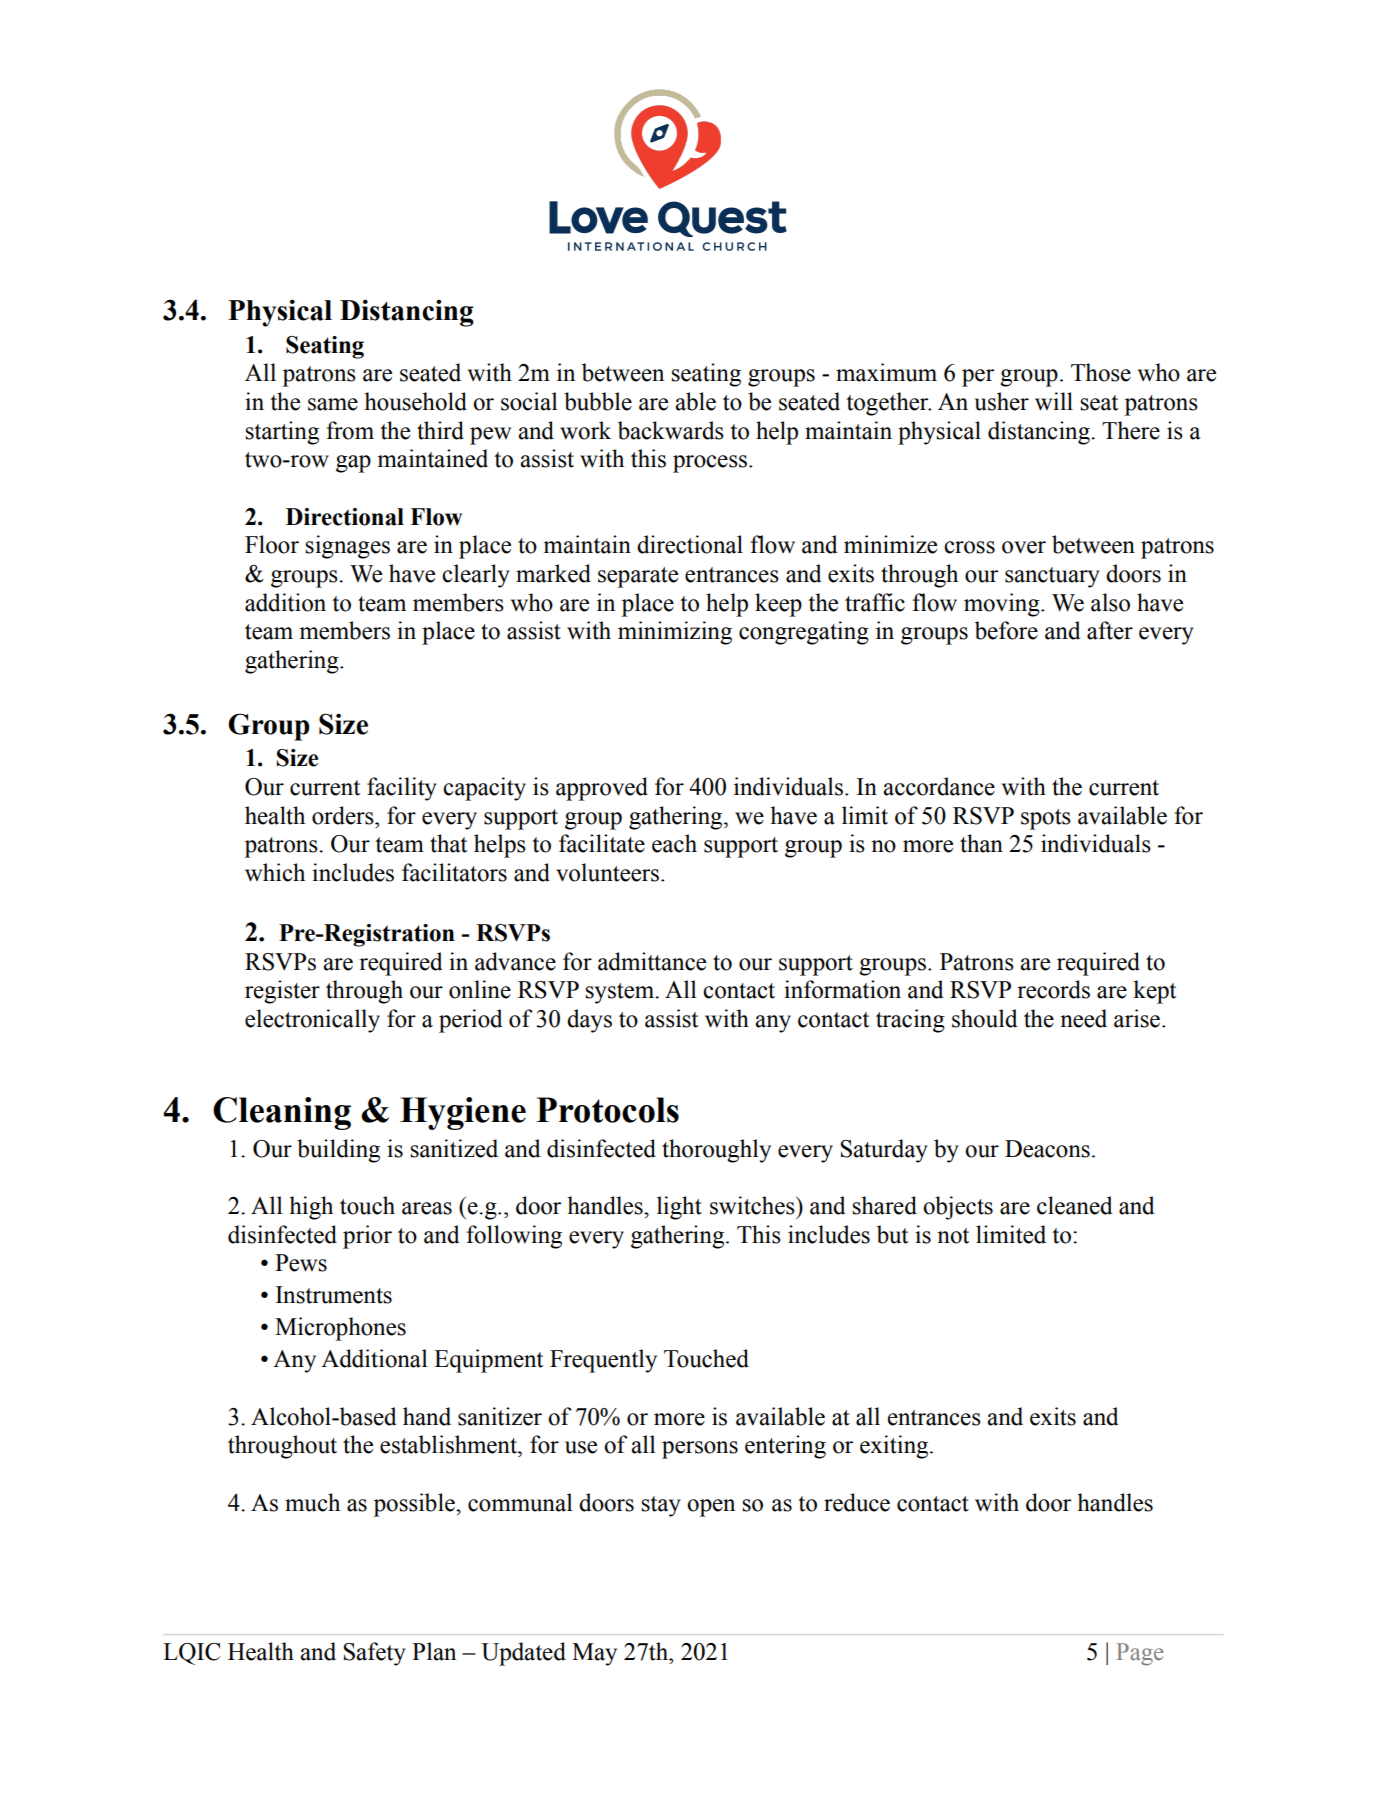 Image resolution: width=1387 pixels, height=1795 pixels. Describe the element at coordinates (344, 815) in the screenshot. I see `orders` at that location.
